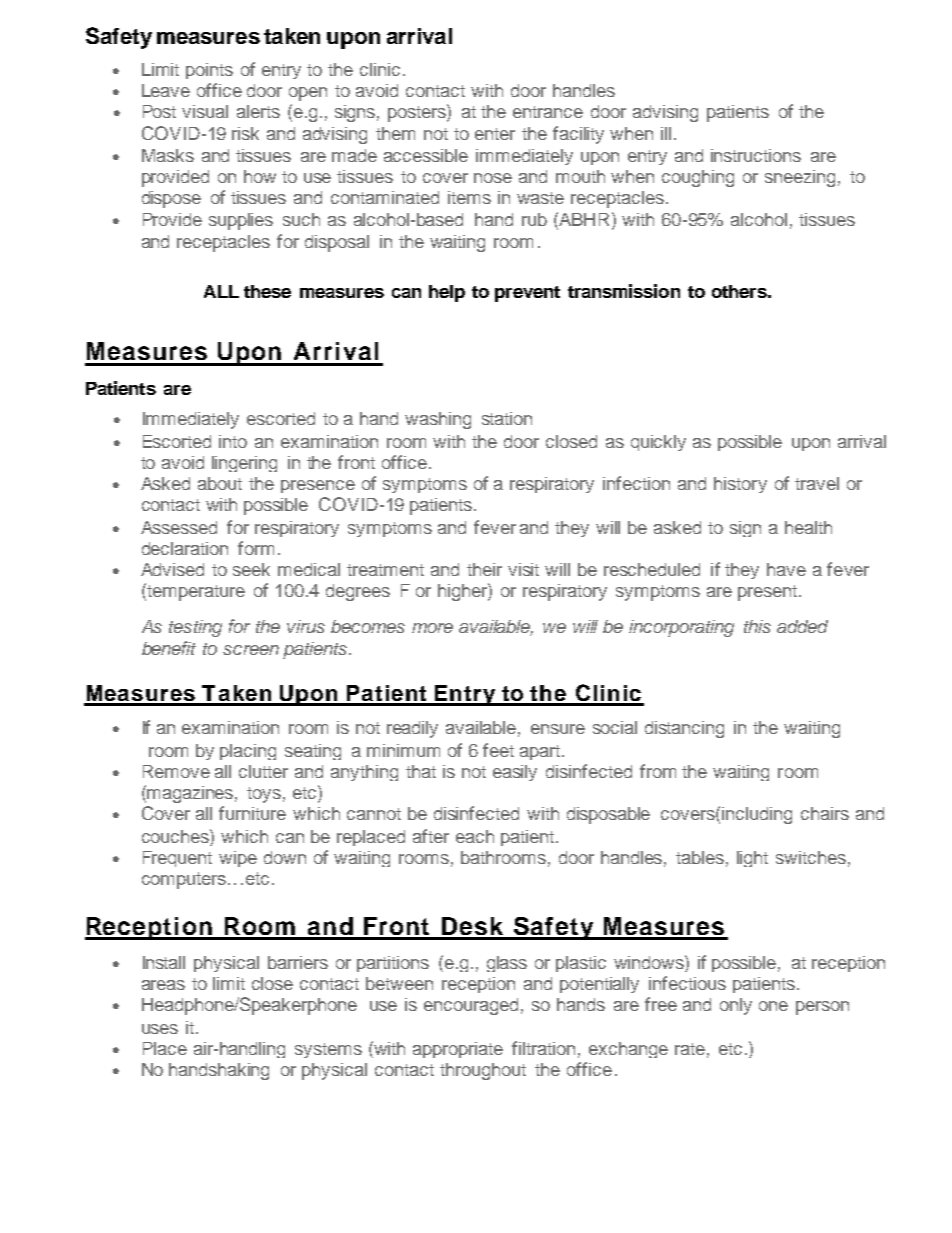 The height and width of the page is (1233, 952). I want to click on only, so click(736, 1006).
